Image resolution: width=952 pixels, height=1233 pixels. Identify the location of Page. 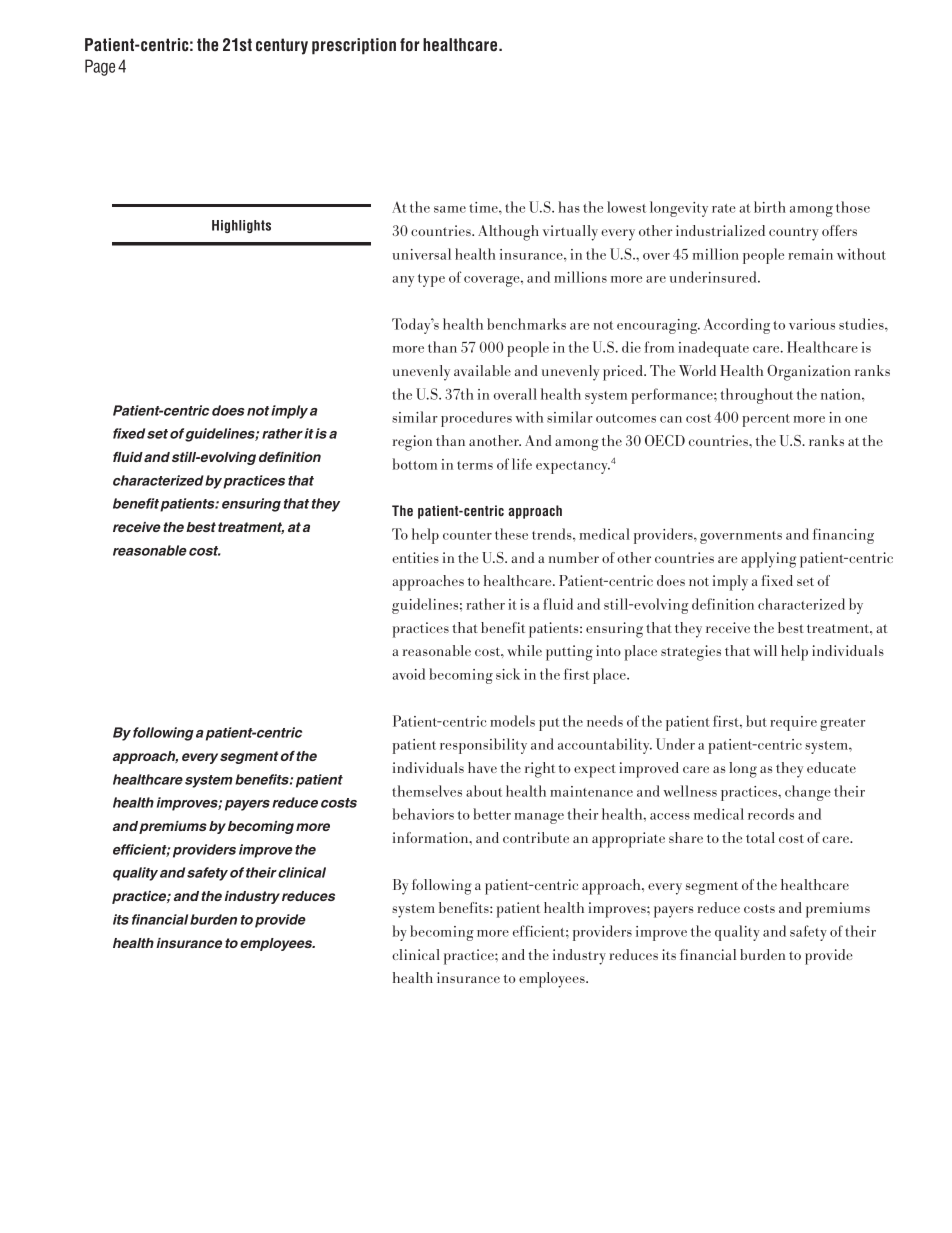
(100, 67).
